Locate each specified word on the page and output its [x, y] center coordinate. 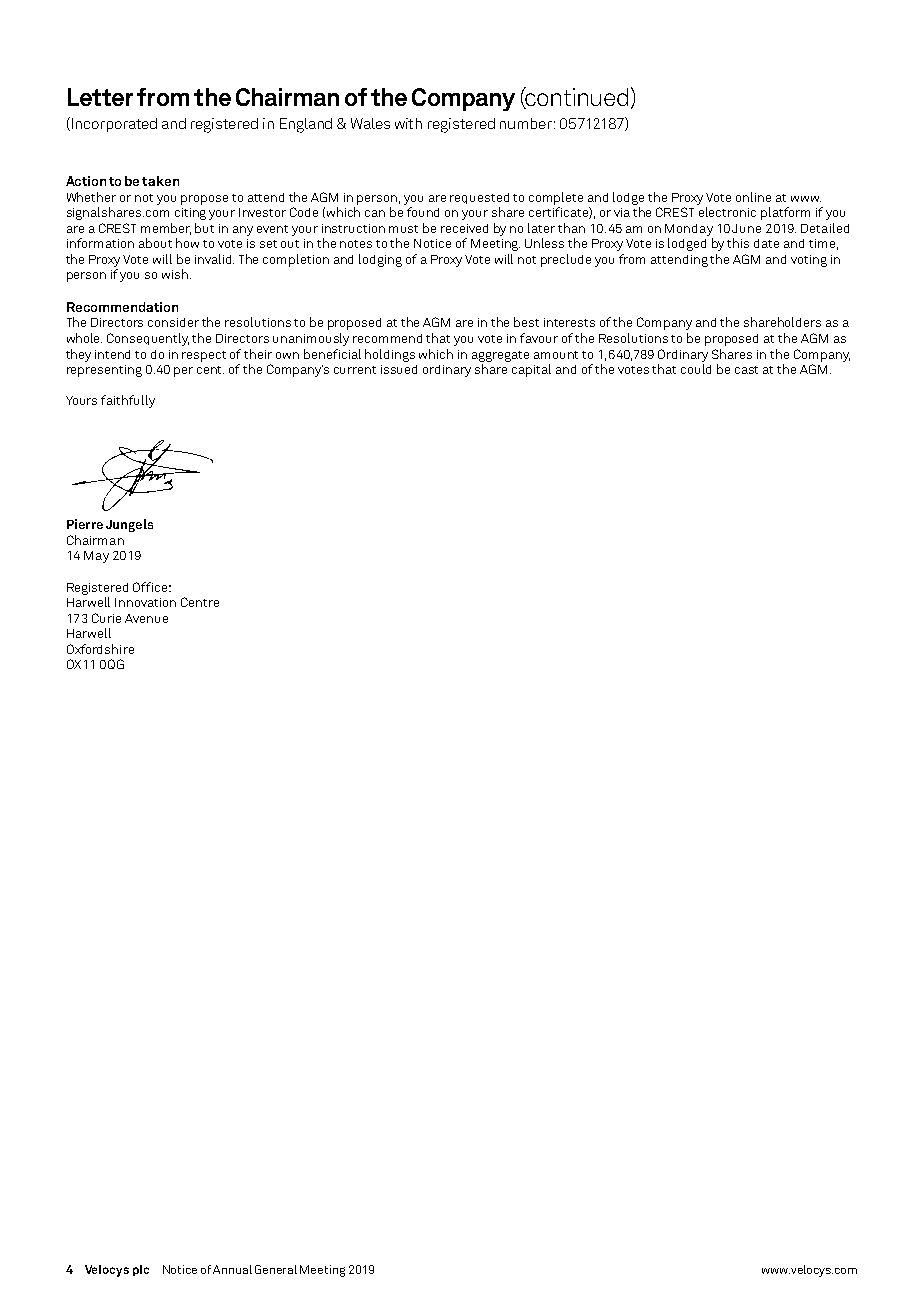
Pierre [85, 524]
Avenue [146, 618]
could [696, 369]
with [408, 123]
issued [399, 369]
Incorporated [113, 124]
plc [141, 1270]
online [753, 197]
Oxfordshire [100, 649]
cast [746, 370]
